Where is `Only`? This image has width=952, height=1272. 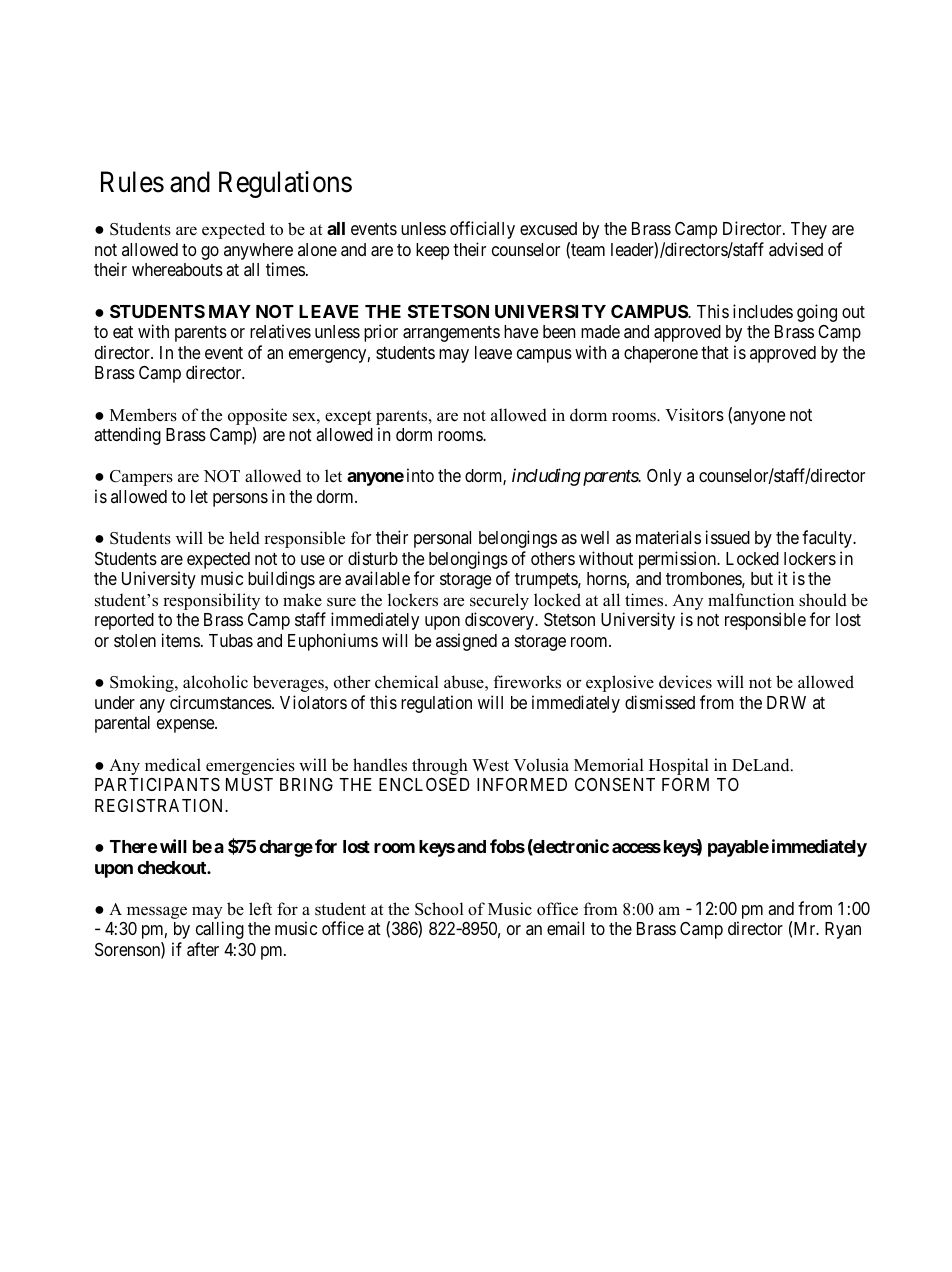 Only is located at coordinates (664, 477).
